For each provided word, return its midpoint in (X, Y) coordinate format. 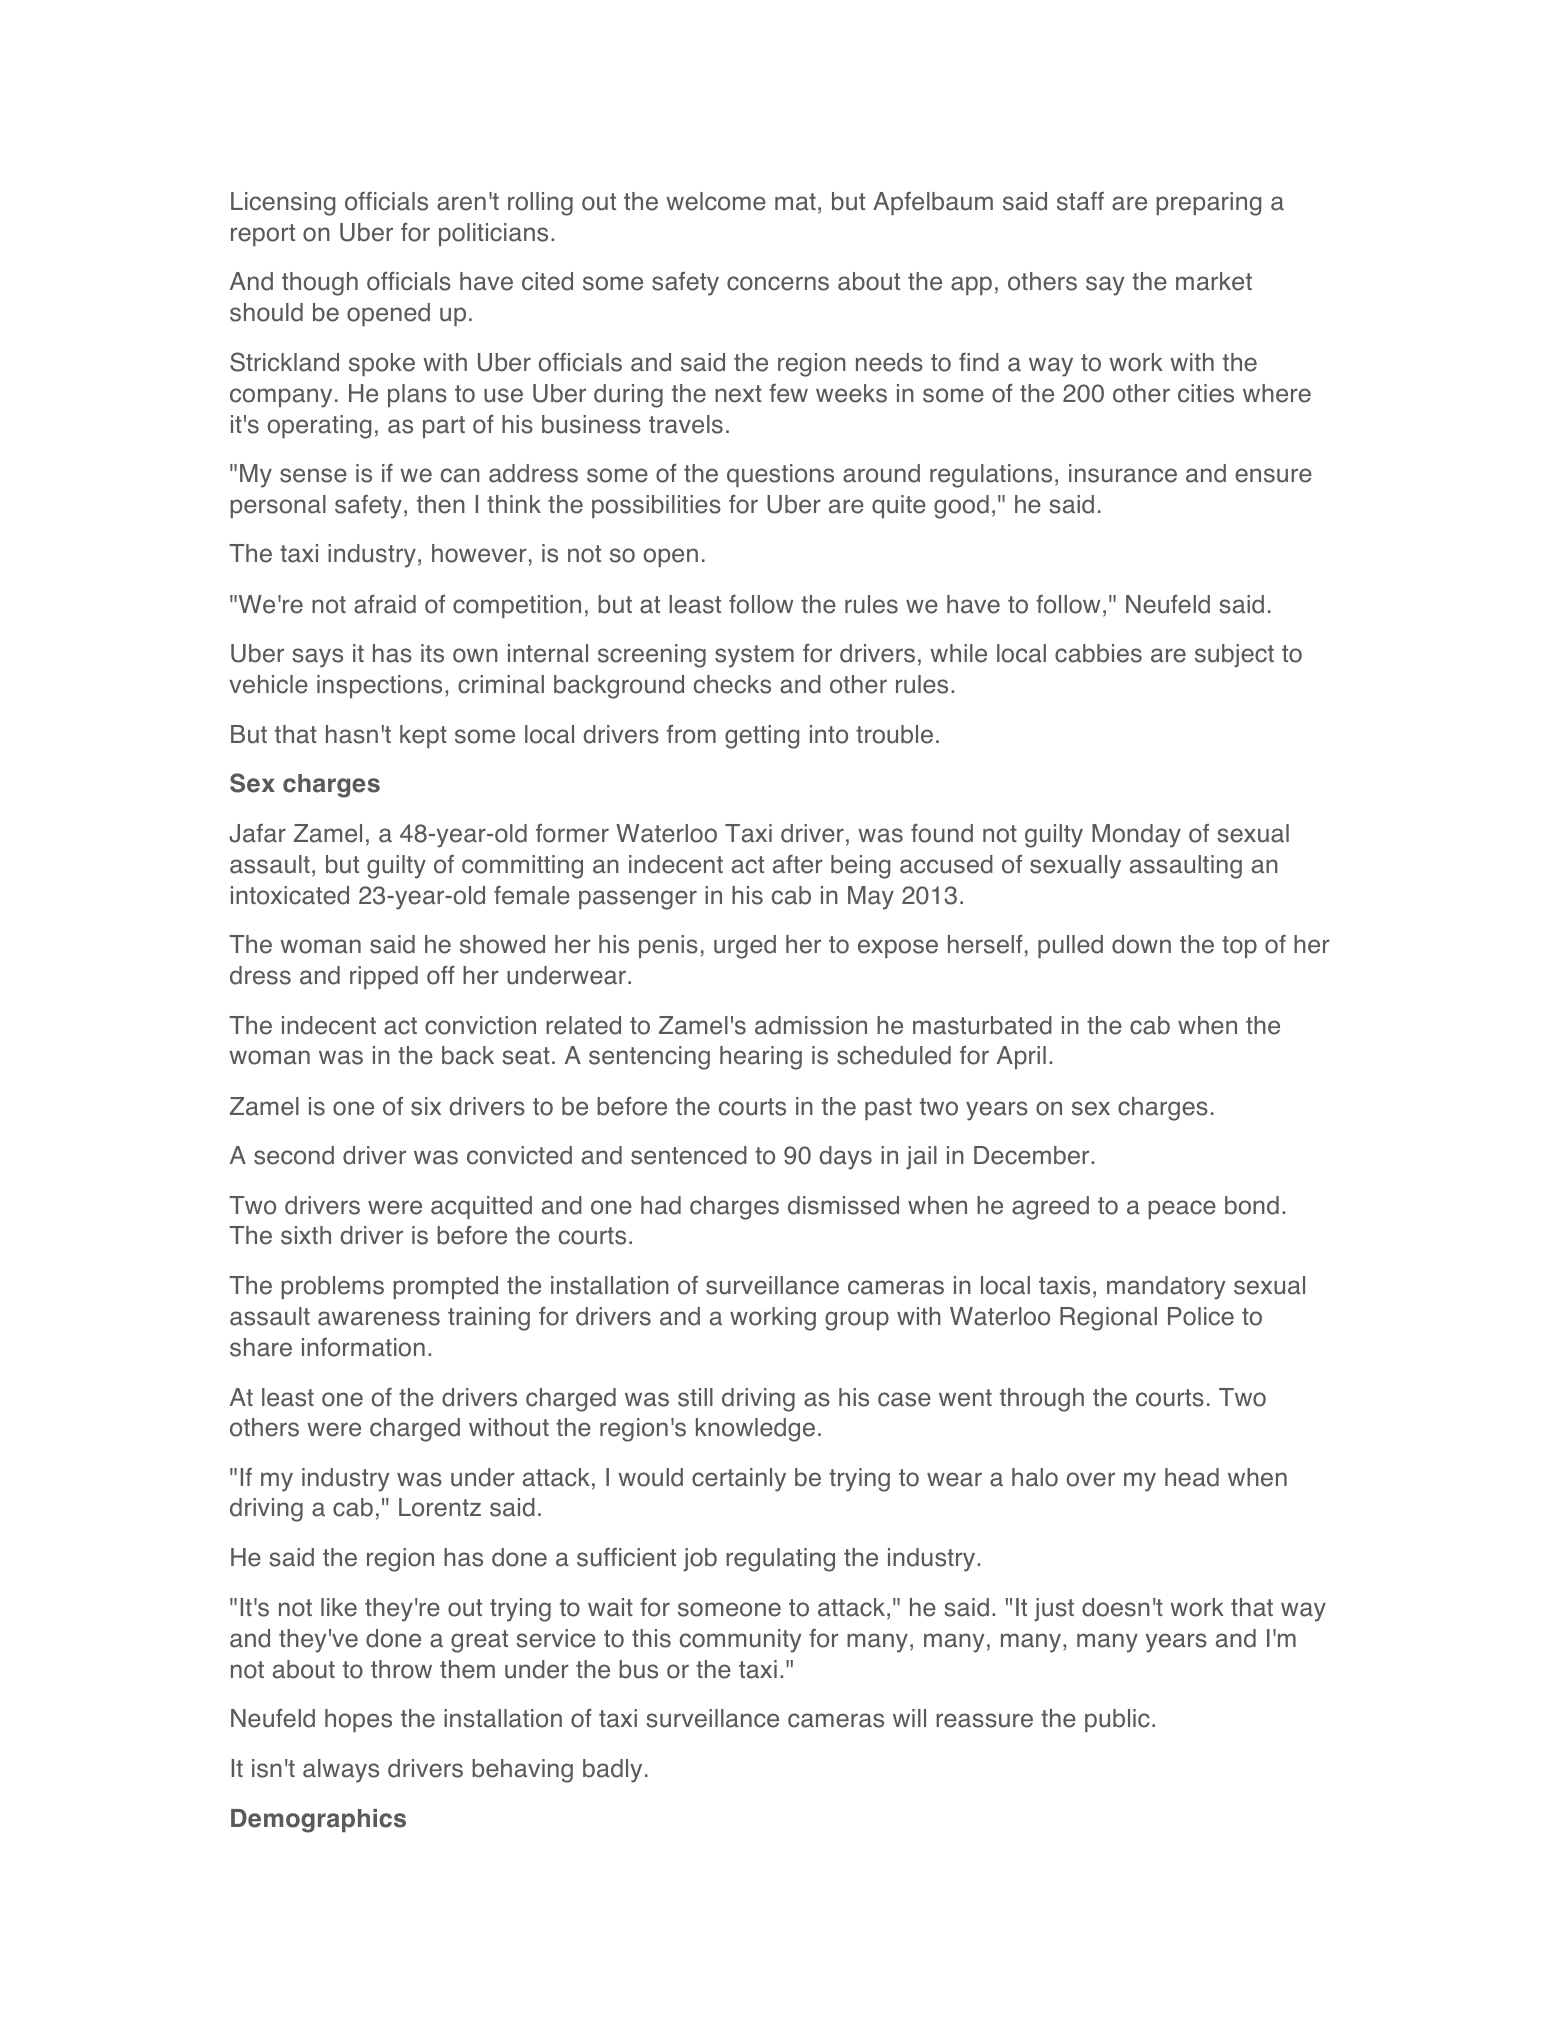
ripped (384, 977)
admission (811, 1025)
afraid (385, 604)
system (754, 656)
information (363, 1347)
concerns (778, 283)
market (1214, 281)
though (320, 284)
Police (1201, 1316)
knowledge (755, 1430)
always (341, 1771)
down (1141, 944)
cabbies (1098, 653)
